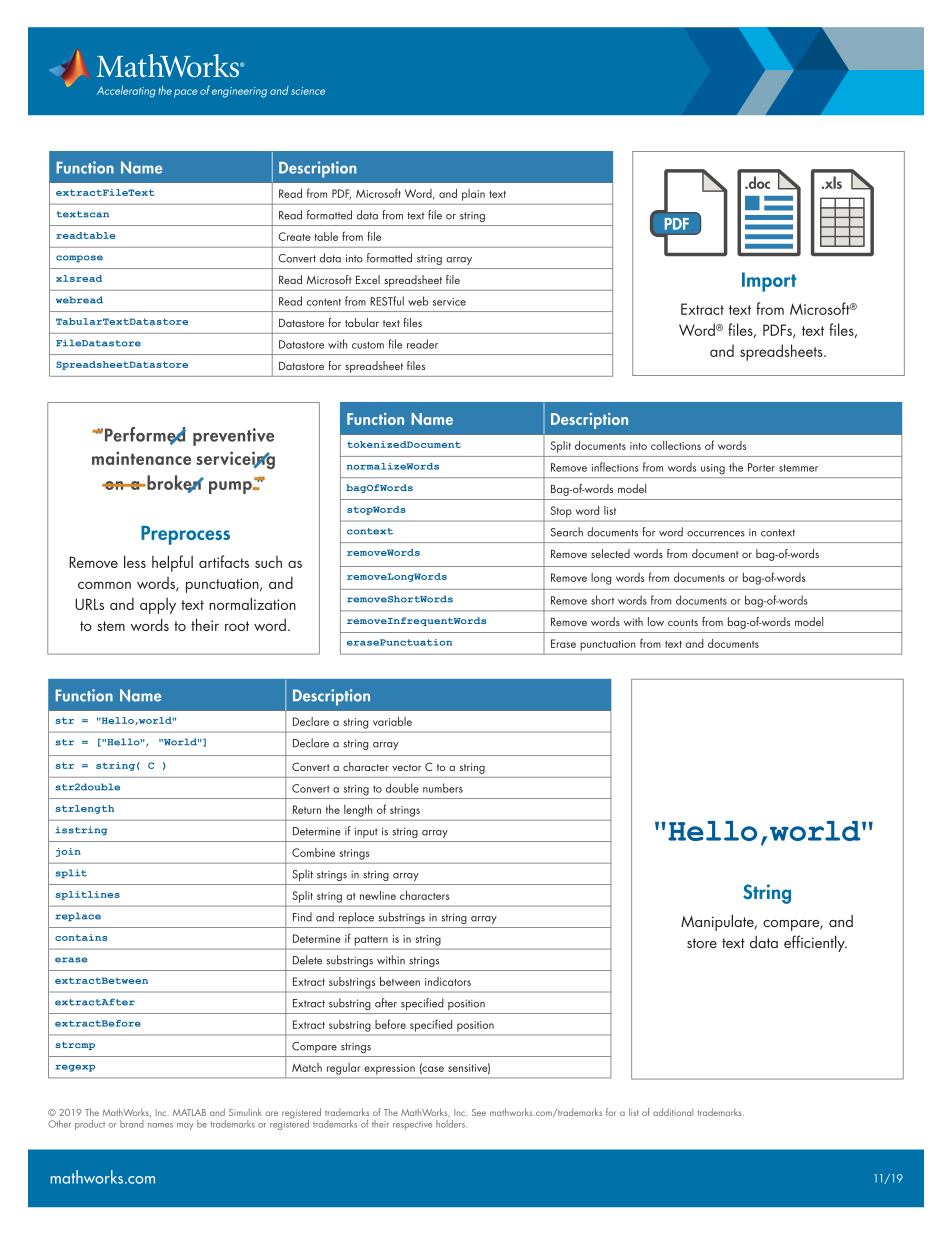 This screenshot has height=1233, width=952. Describe the element at coordinates (443, 788) in the screenshot. I see `numbers` at that location.
